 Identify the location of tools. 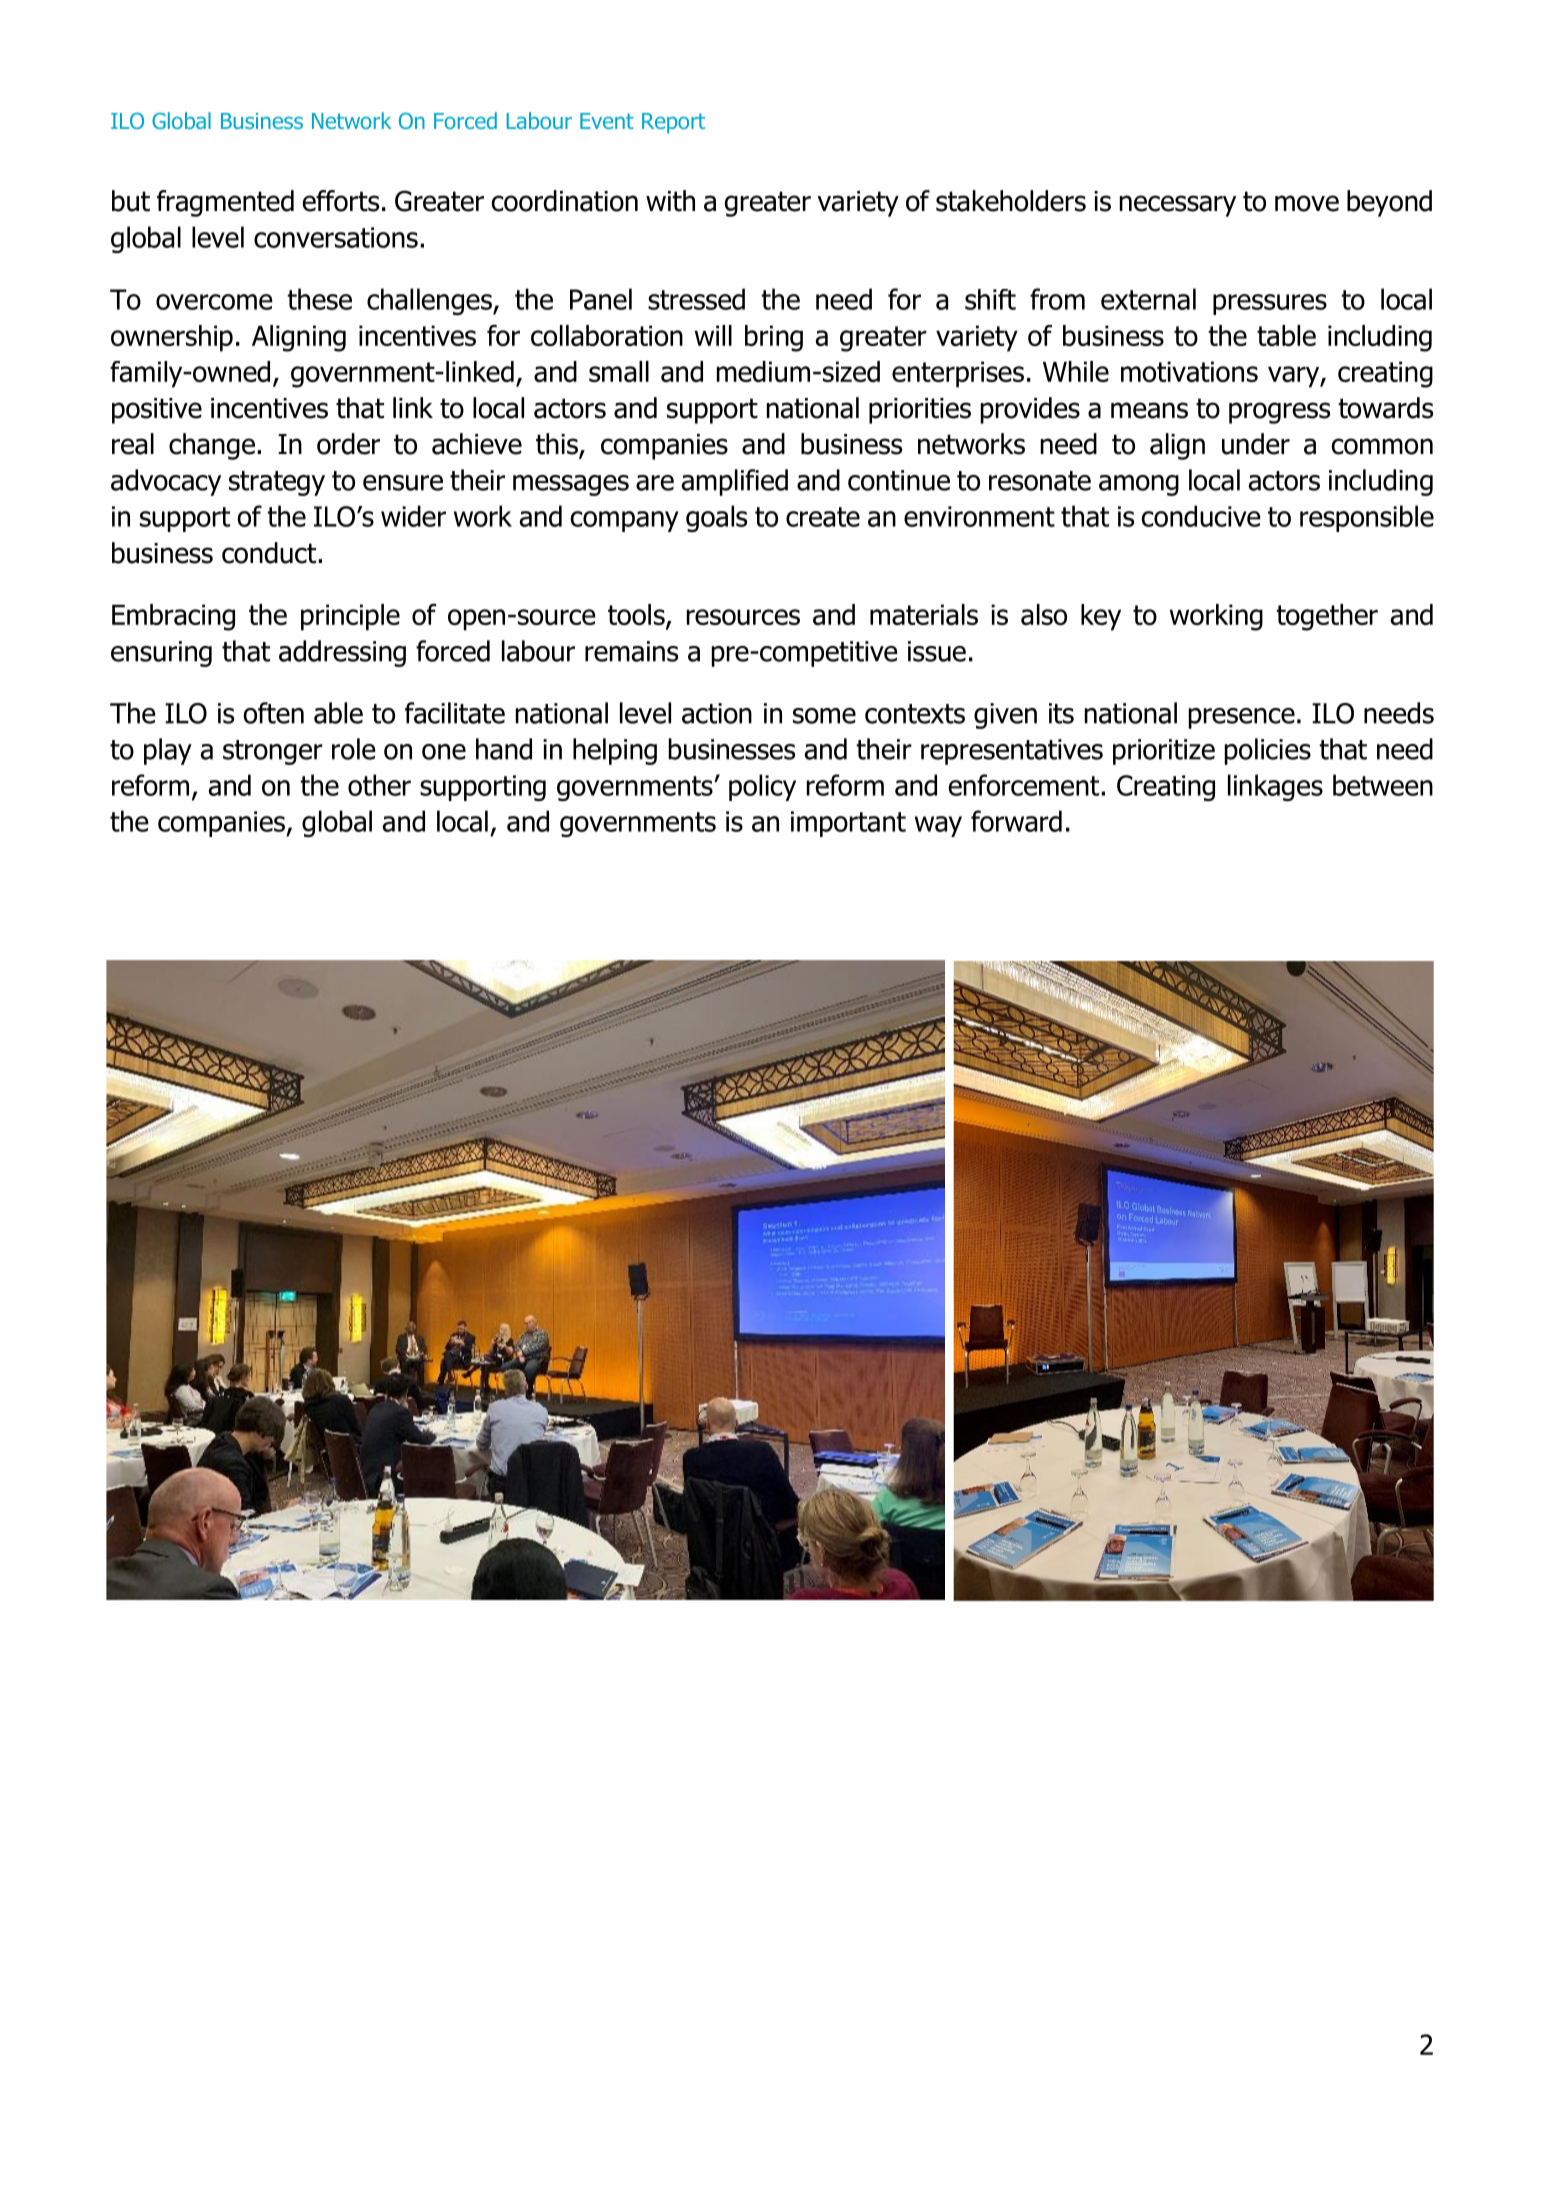
(637, 616).
